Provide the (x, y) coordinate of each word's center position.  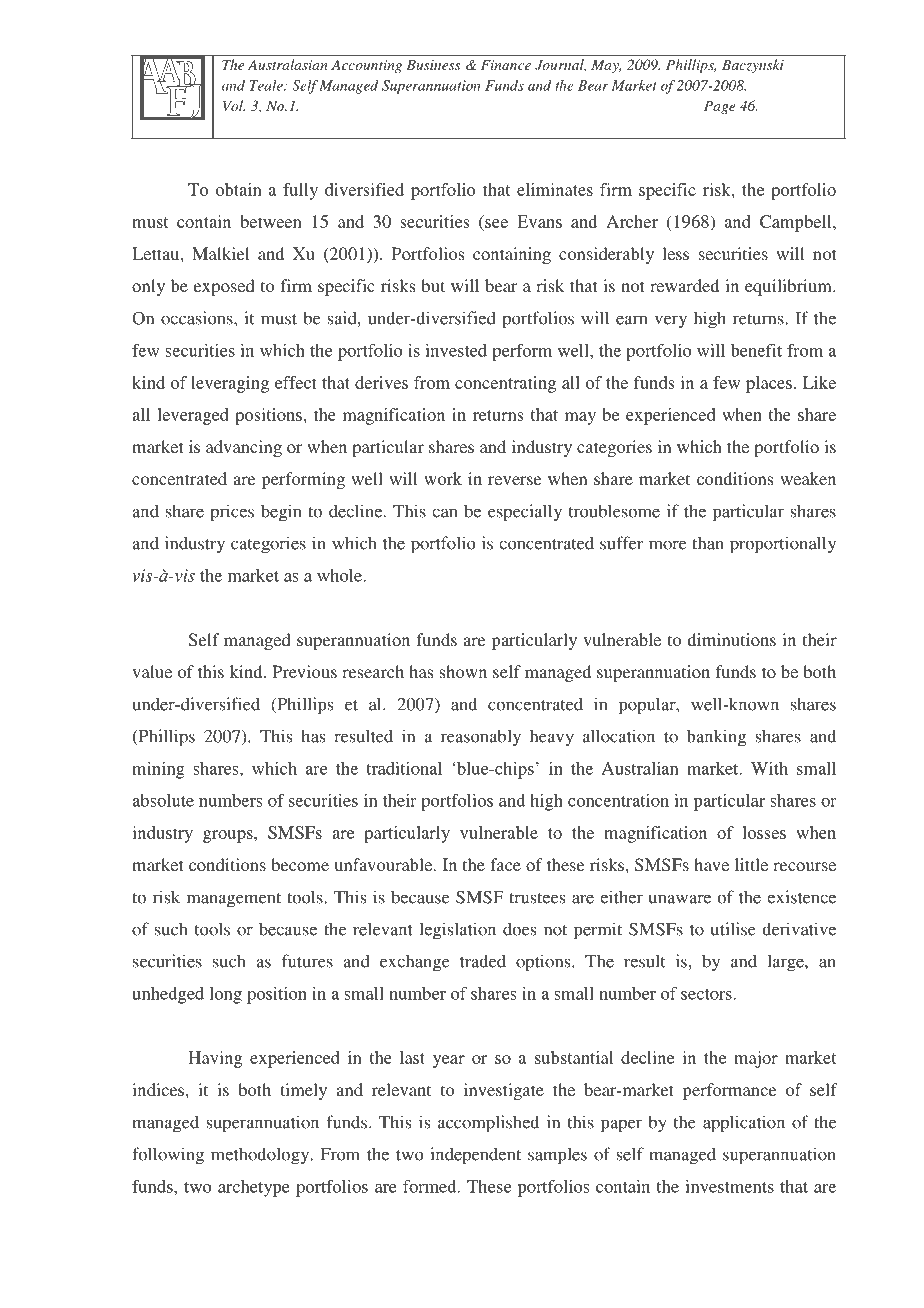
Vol (234, 105)
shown (463, 671)
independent (475, 1156)
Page (720, 107)
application (744, 1124)
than (708, 543)
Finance (506, 65)
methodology (261, 1156)
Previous (304, 671)
